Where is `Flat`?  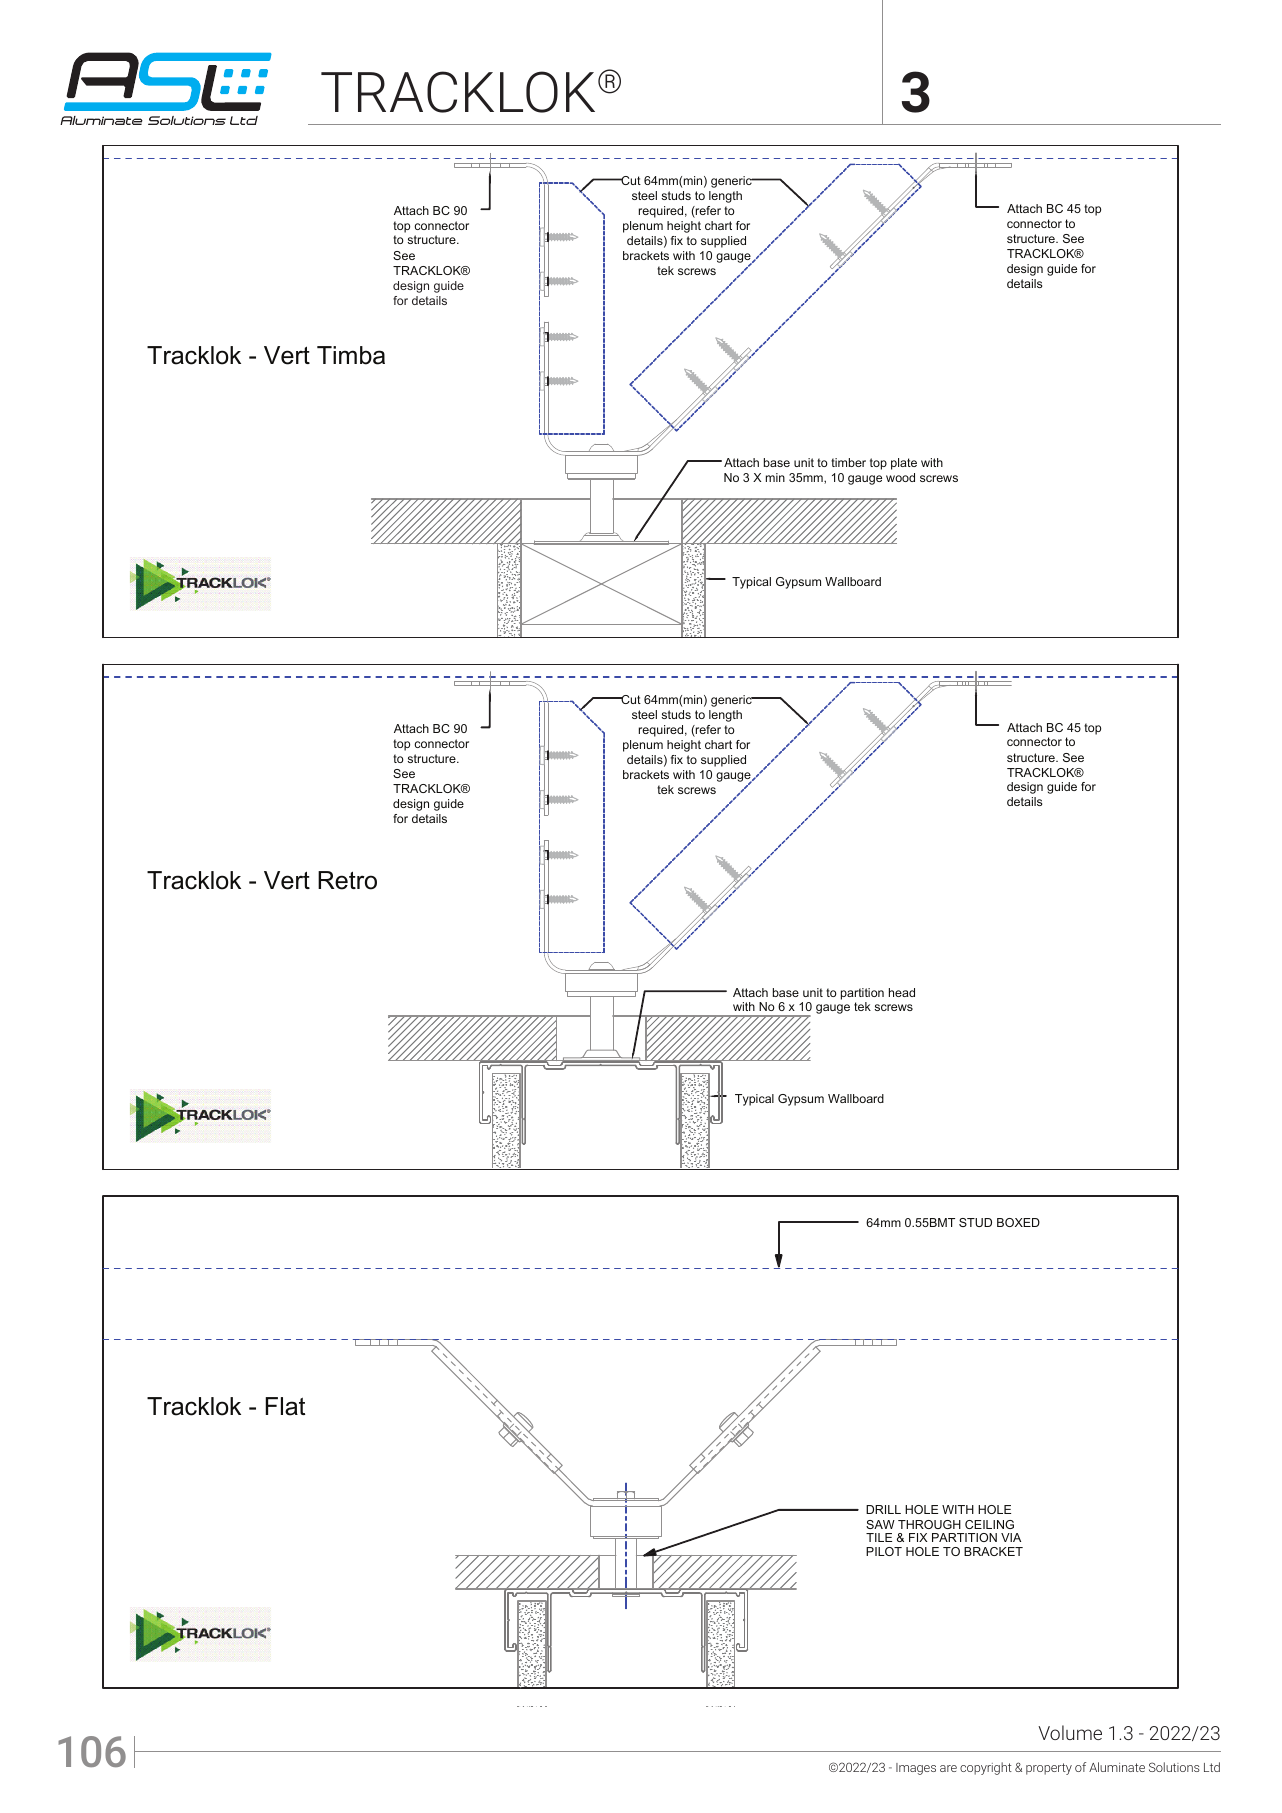
Flat is located at coordinates (285, 1406).
